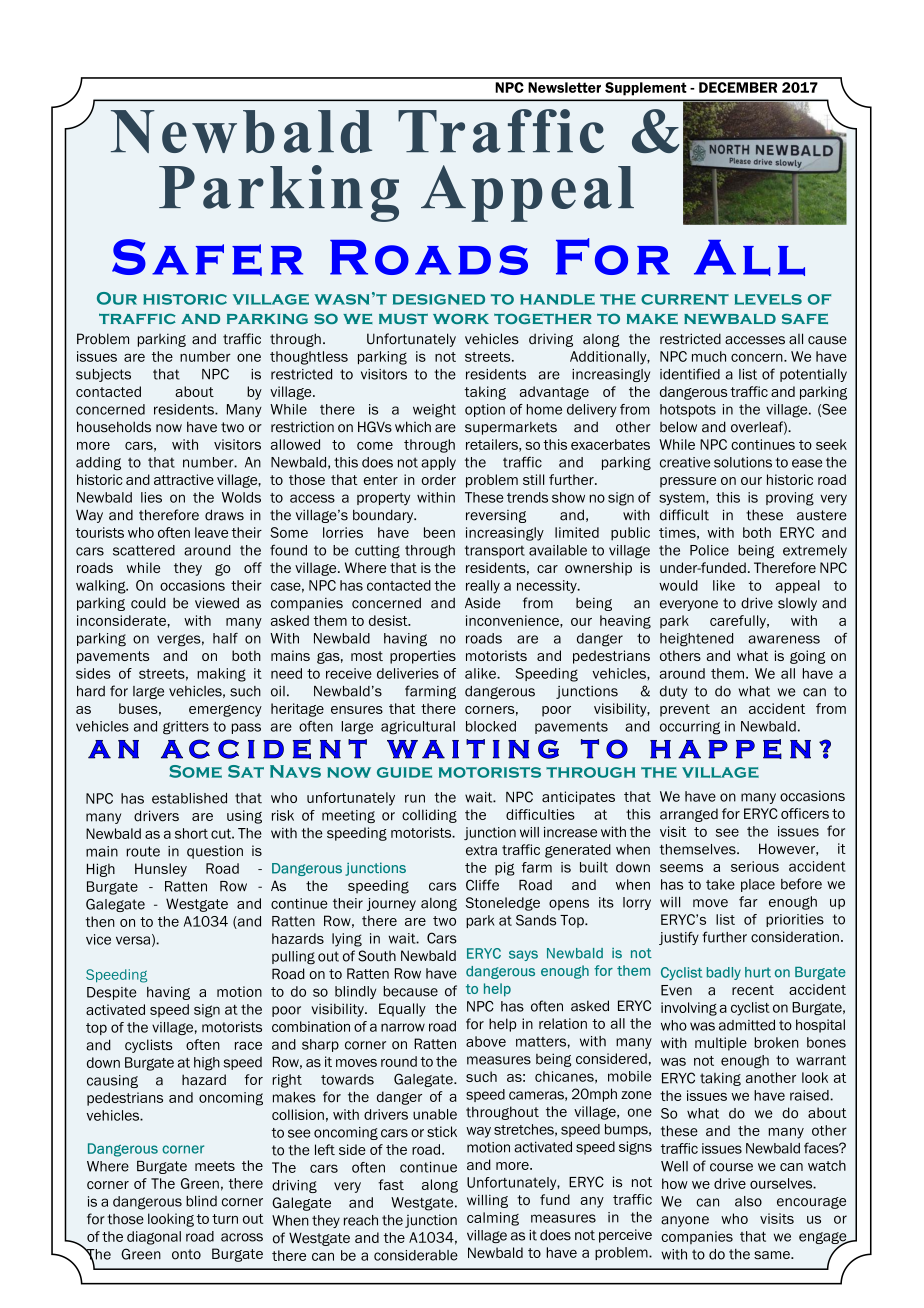  Describe the element at coordinates (144, 550) in the image. I see `scattered` at that location.
